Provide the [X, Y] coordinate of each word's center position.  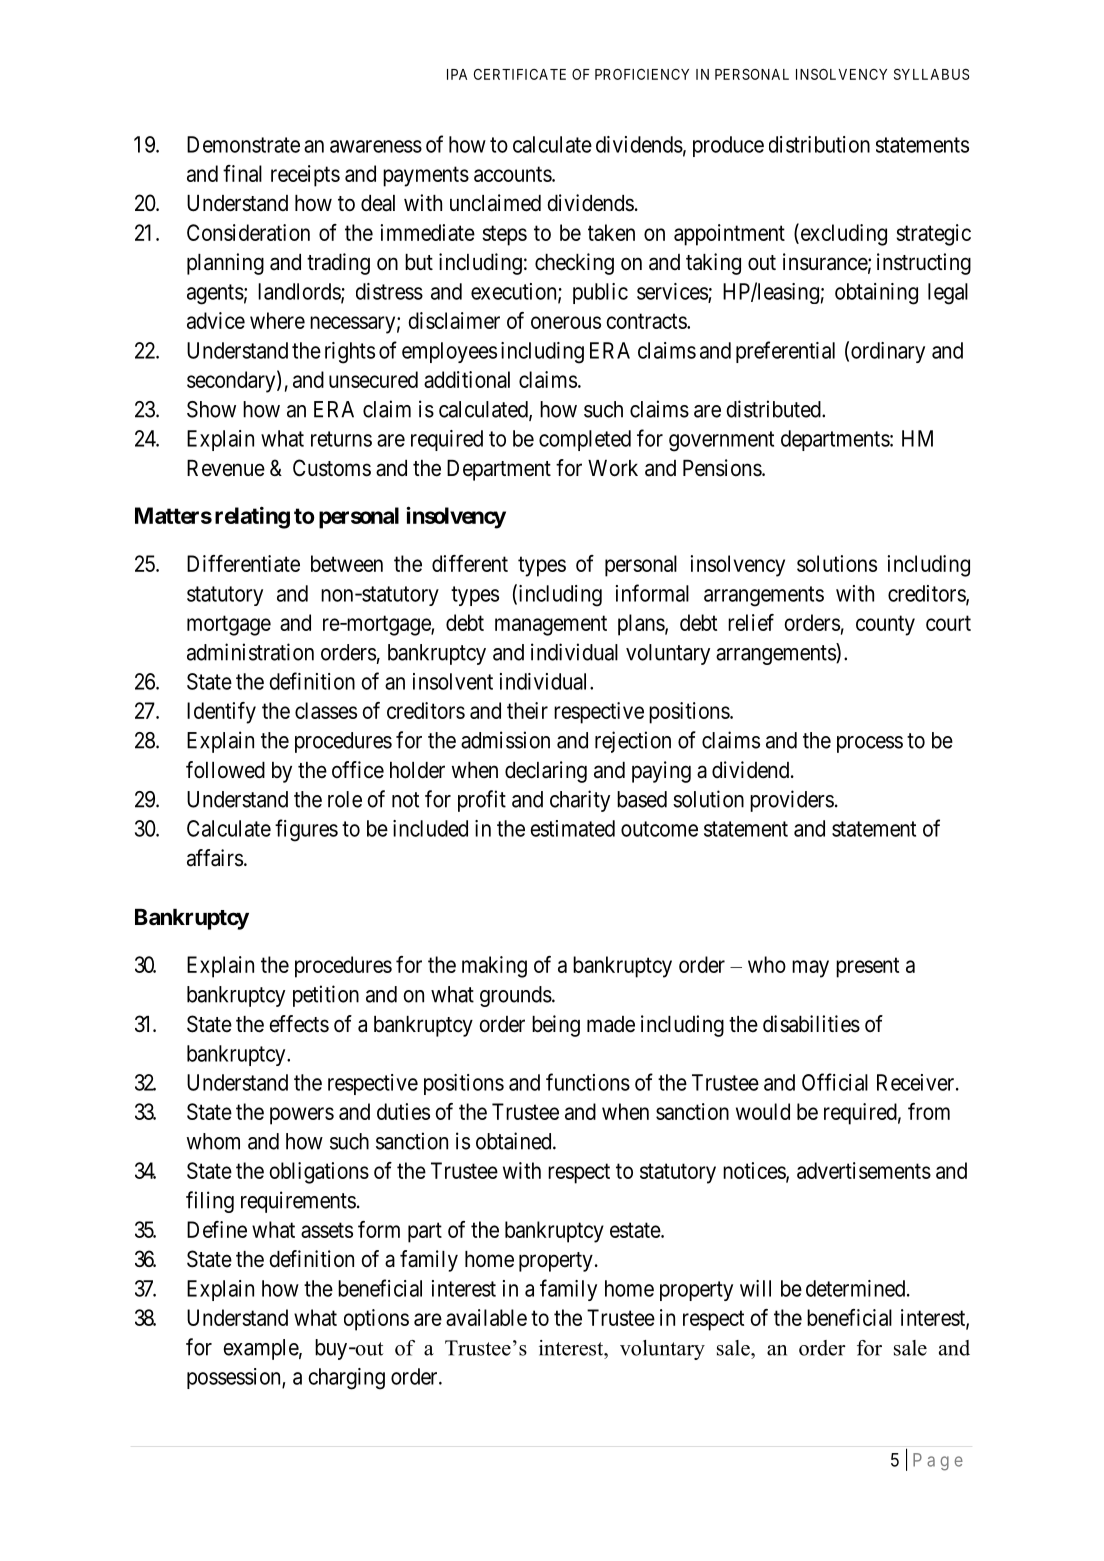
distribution [819, 144]
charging [346, 1379]
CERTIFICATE [520, 74]
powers [302, 1116]
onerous [566, 322]
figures [306, 830]
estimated [572, 828]
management [551, 625]
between [347, 563]
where [277, 320]
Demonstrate [243, 144]
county [885, 625]
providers [792, 801]
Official [835, 1082]
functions [588, 1082]
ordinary [888, 352]
